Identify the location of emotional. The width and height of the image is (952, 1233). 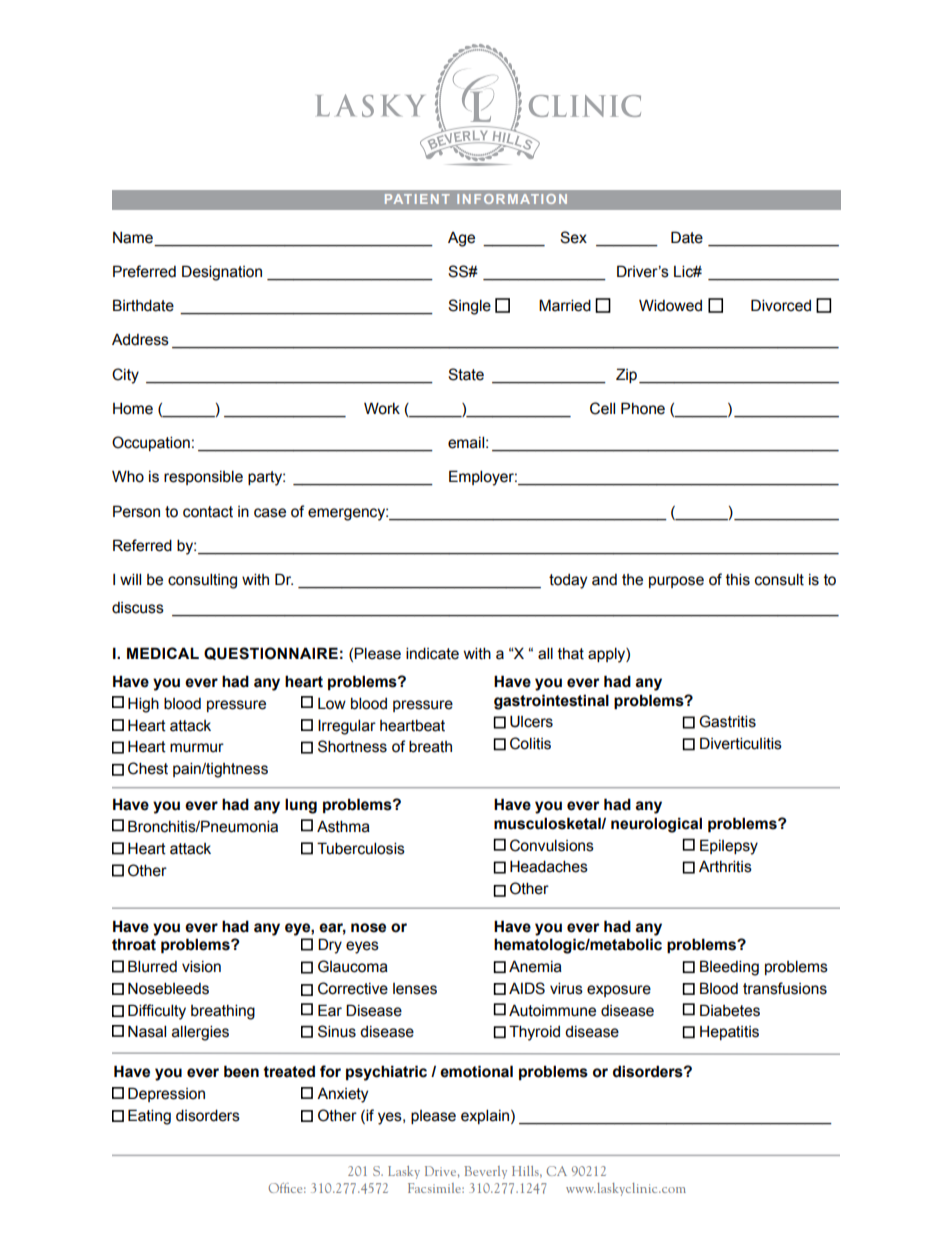
(476, 1071).
